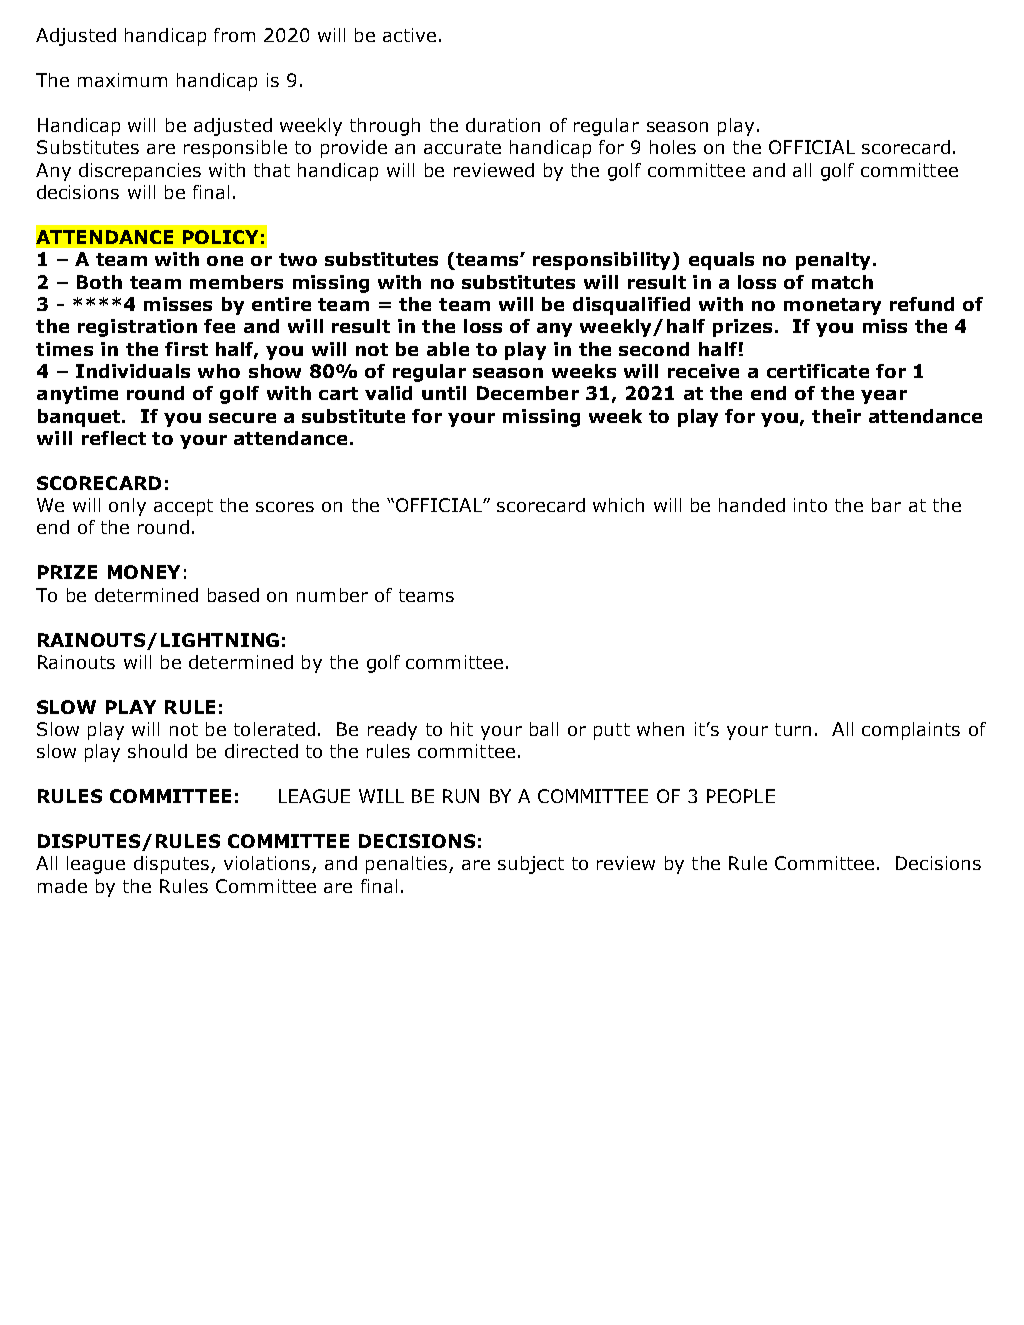 The height and width of the screenshot is (1325, 1024). What do you see at coordinates (810, 505) in the screenshot?
I see `into` at bounding box center [810, 505].
